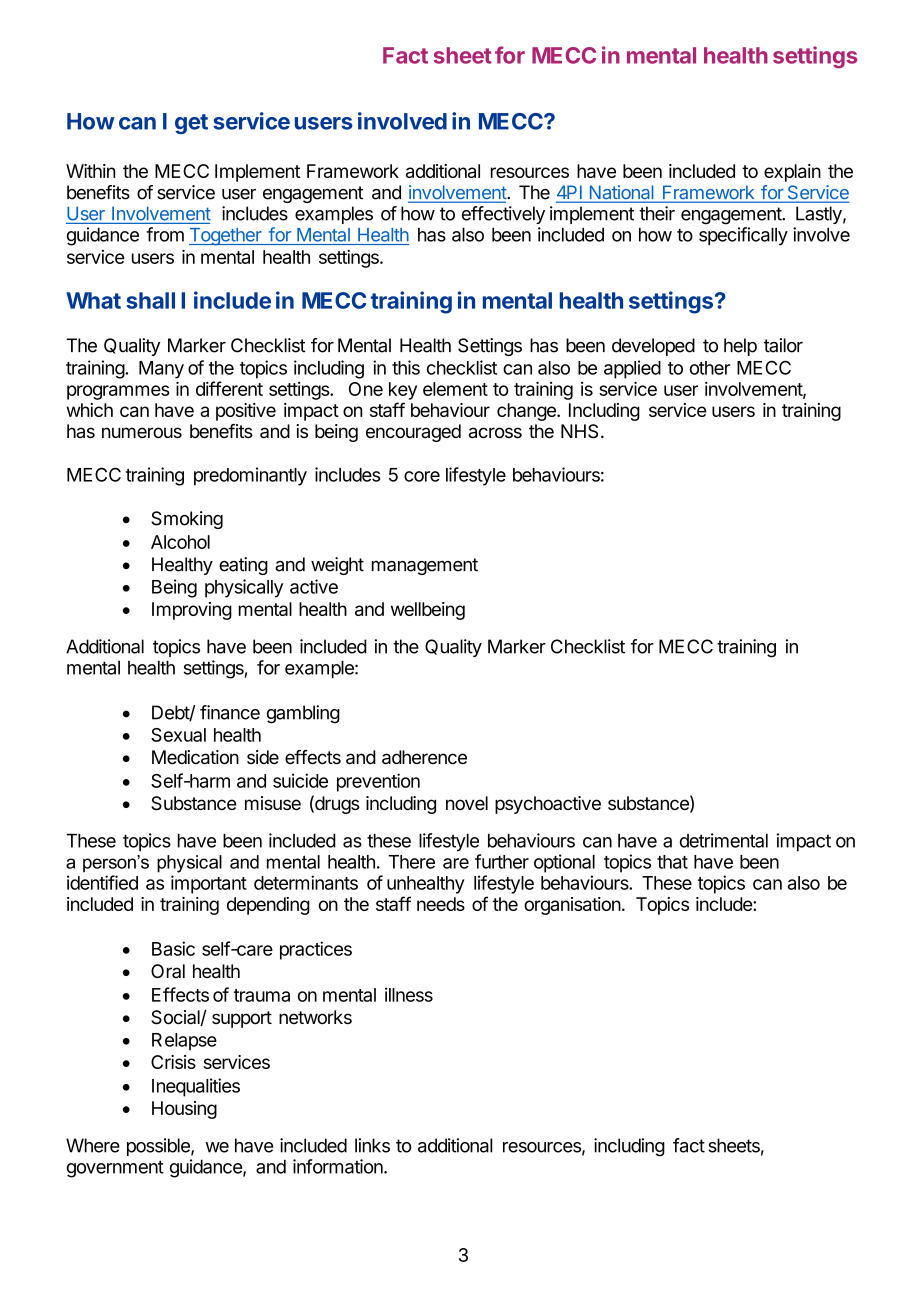 The width and height of the screenshot is (924, 1309). Describe the element at coordinates (467, 803) in the screenshot. I see `novel` at that location.
